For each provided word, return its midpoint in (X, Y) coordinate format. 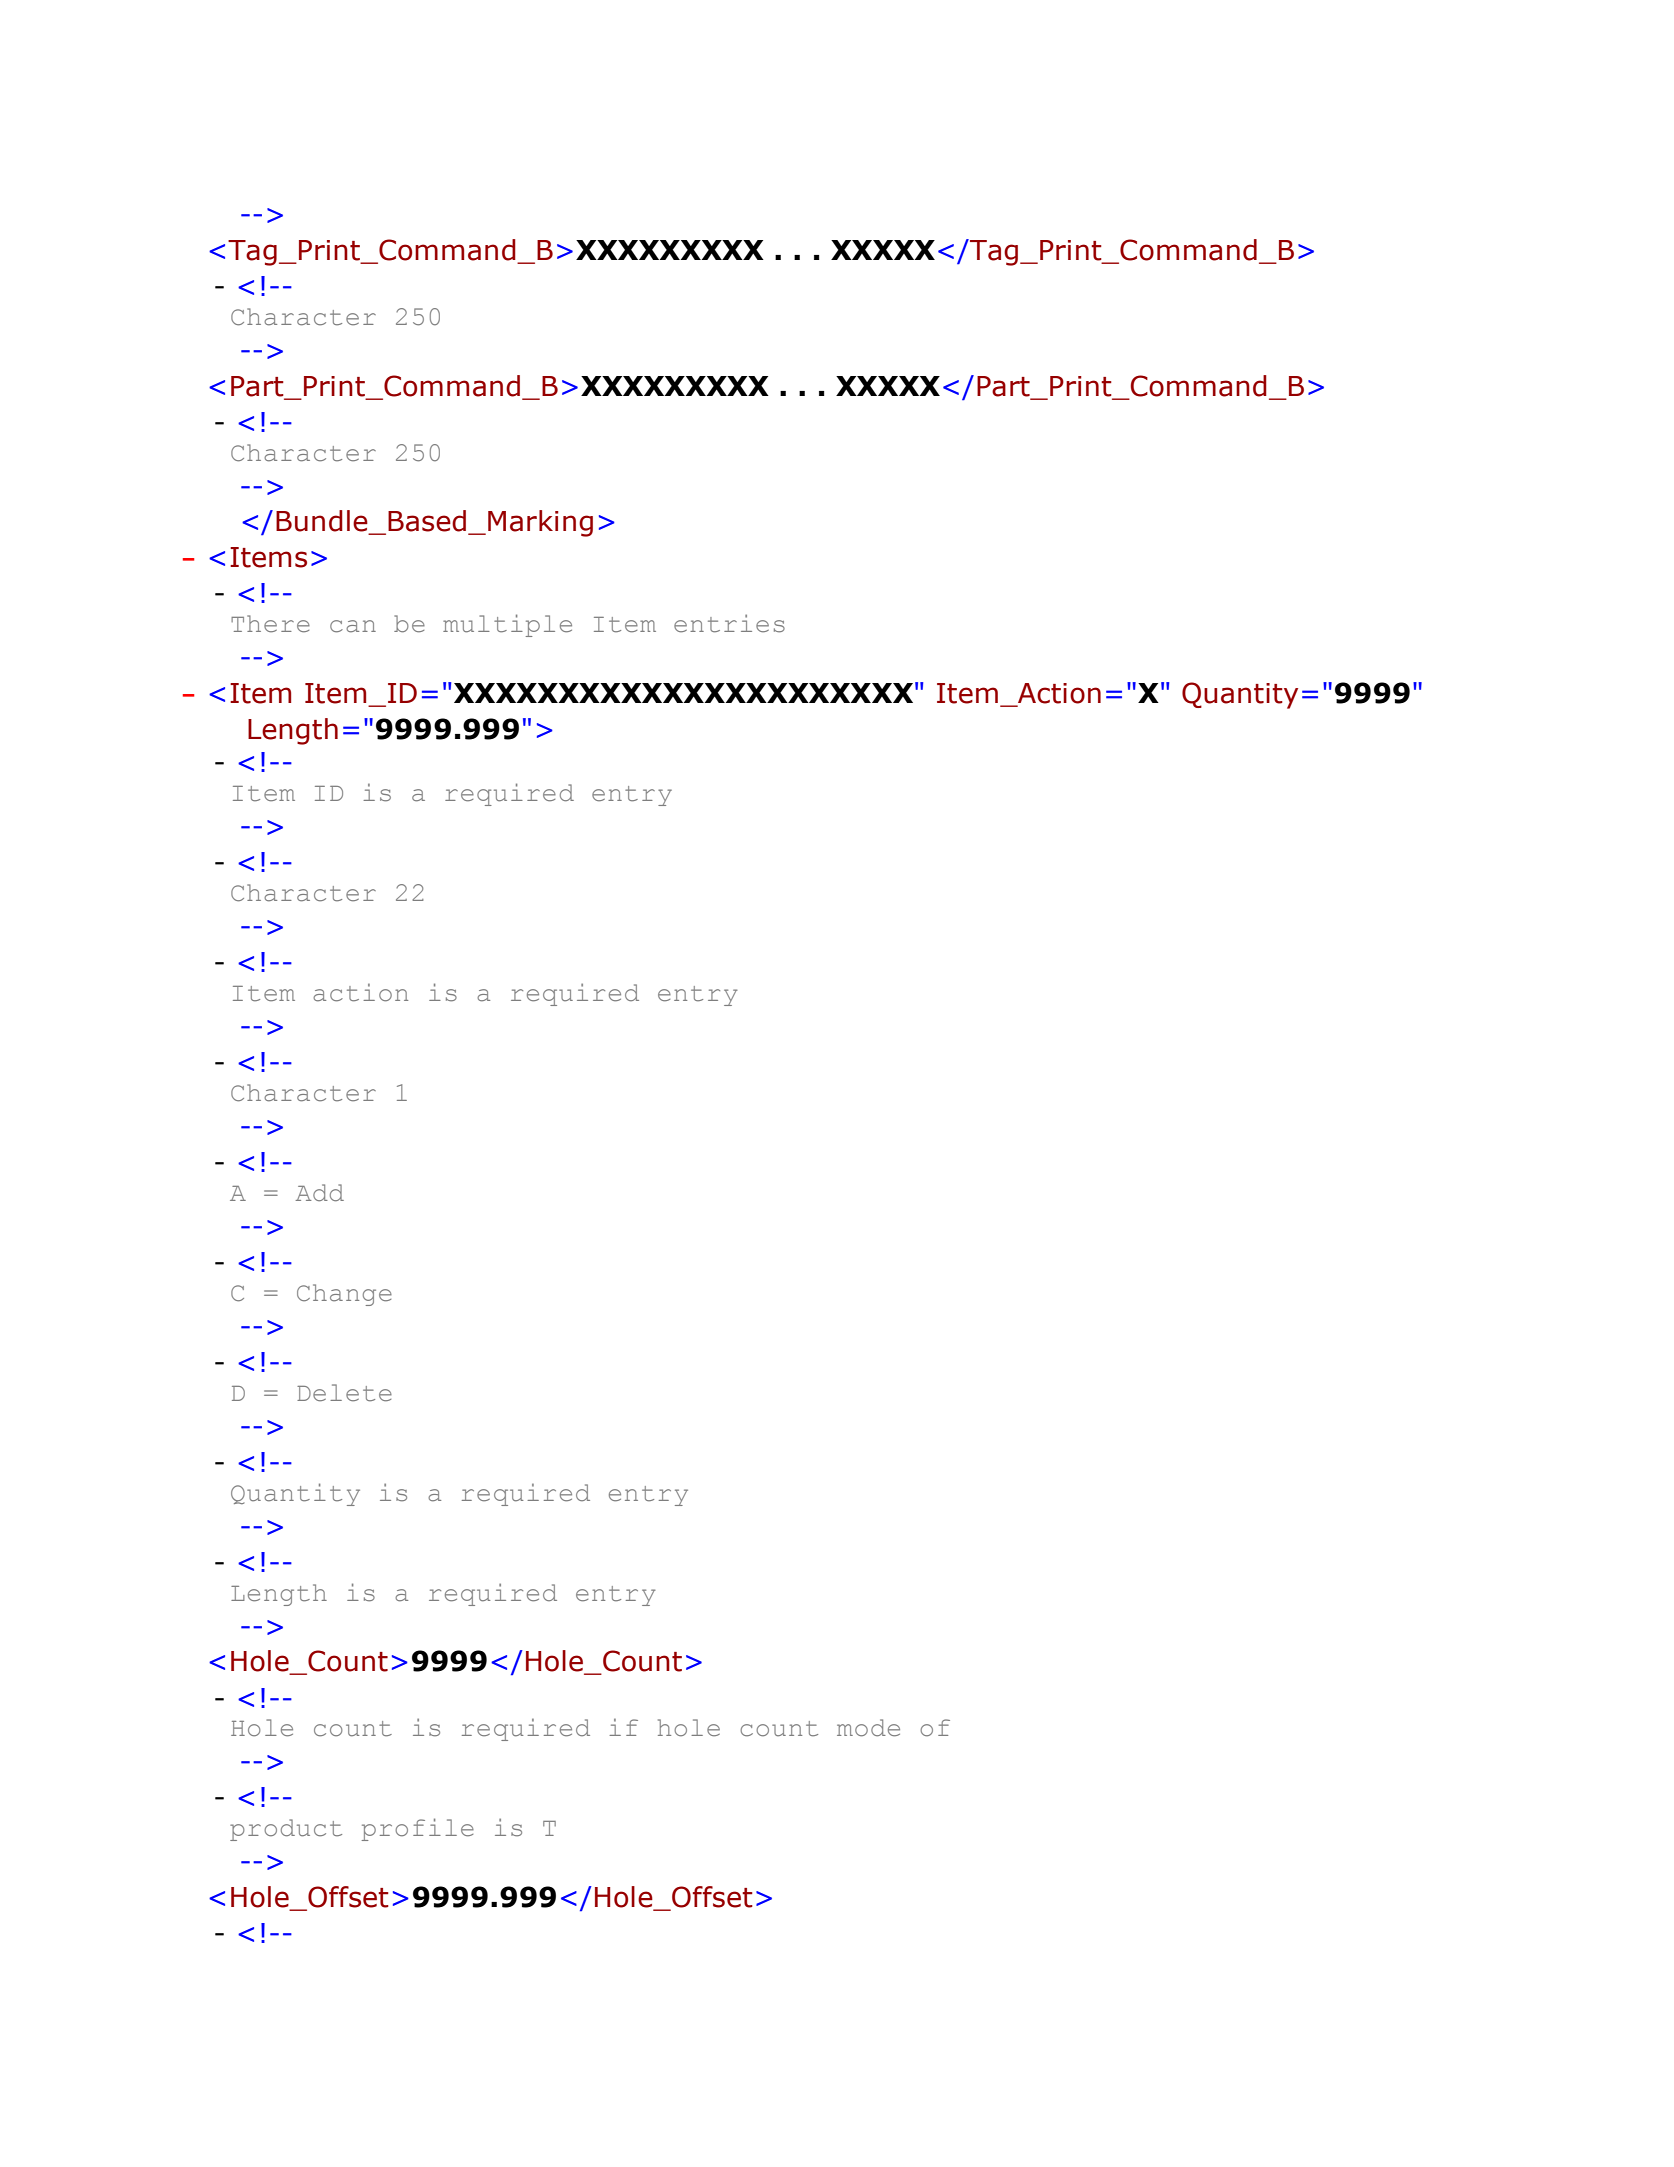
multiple (507, 625)
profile (418, 1829)
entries (729, 623)
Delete (344, 1393)
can (353, 626)
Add (320, 1193)
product (286, 1830)
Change (344, 1295)
